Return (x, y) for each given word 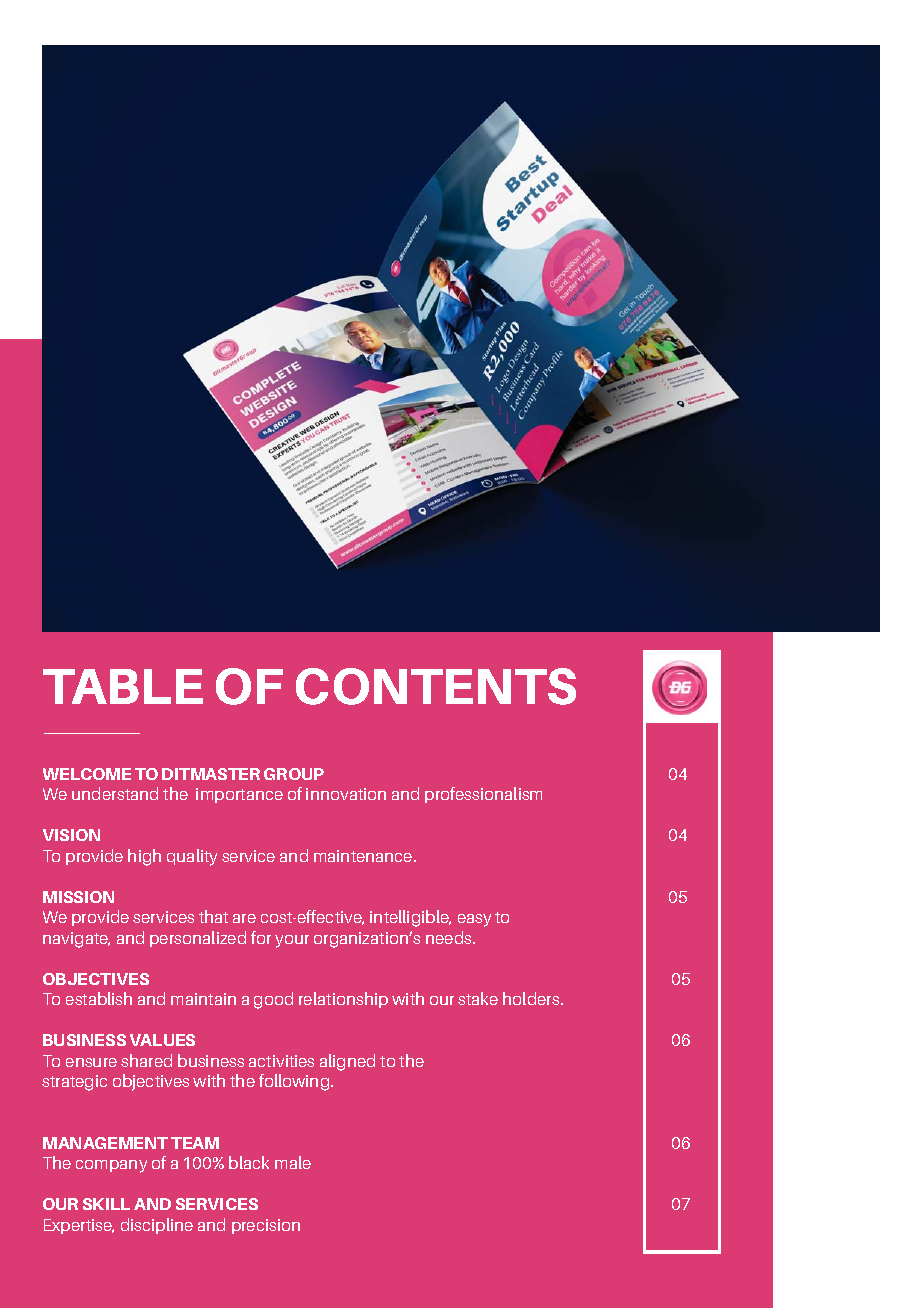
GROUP (294, 774)
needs (450, 937)
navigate (76, 940)
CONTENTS (436, 686)
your (292, 941)
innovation (346, 794)
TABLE (123, 686)
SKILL (106, 1204)
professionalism (483, 795)
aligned (347, 1062)
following (295, 1082)
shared (146, 1060)
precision (266, 1226)
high (144, 857)
